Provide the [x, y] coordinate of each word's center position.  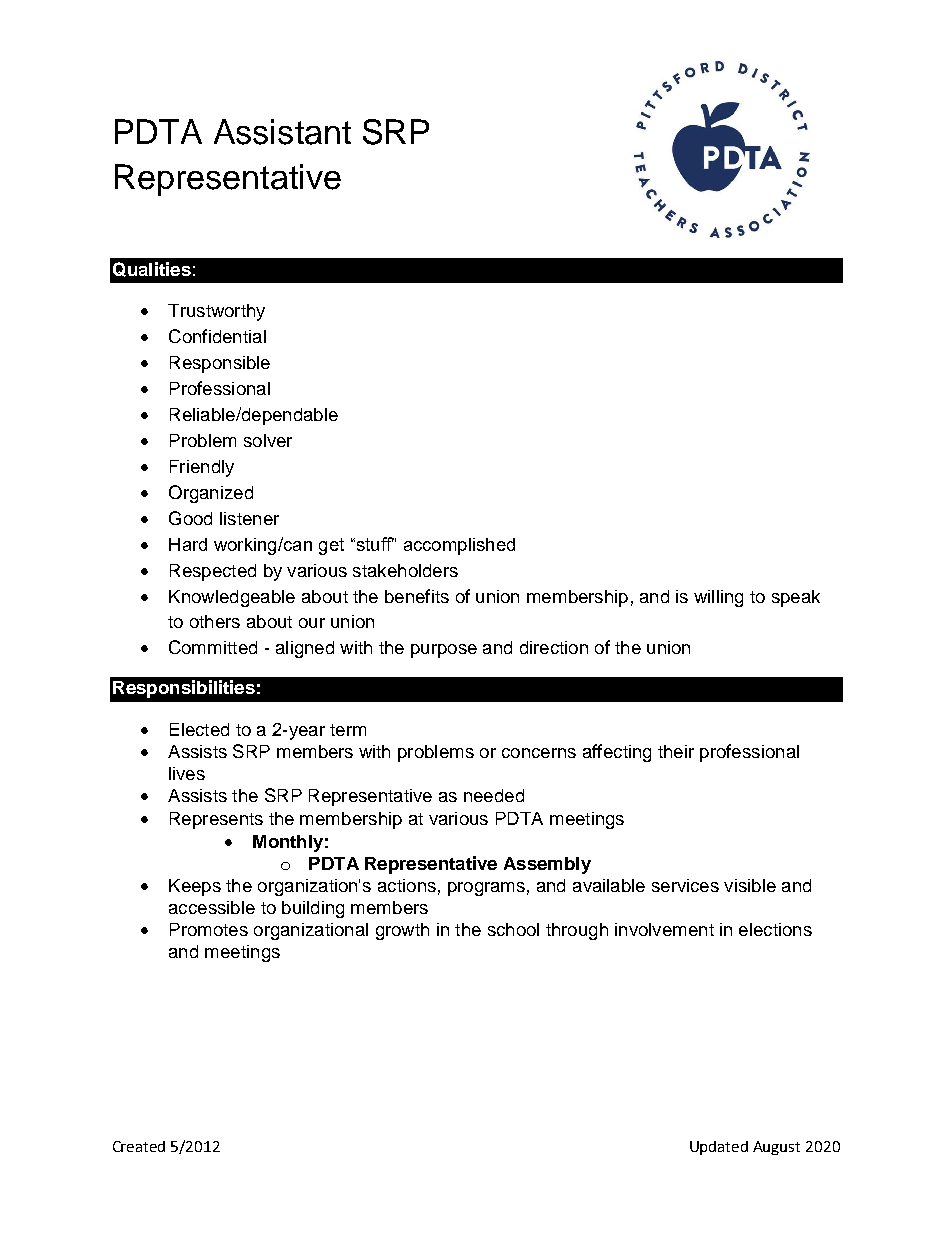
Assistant [282, 132]
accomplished [459, 546]
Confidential [217, 336]
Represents [216, 820]
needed [494, 795]
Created [139, 1146]
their [676, 751]
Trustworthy [216, 312]
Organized [211, 494]
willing [718, 598]
